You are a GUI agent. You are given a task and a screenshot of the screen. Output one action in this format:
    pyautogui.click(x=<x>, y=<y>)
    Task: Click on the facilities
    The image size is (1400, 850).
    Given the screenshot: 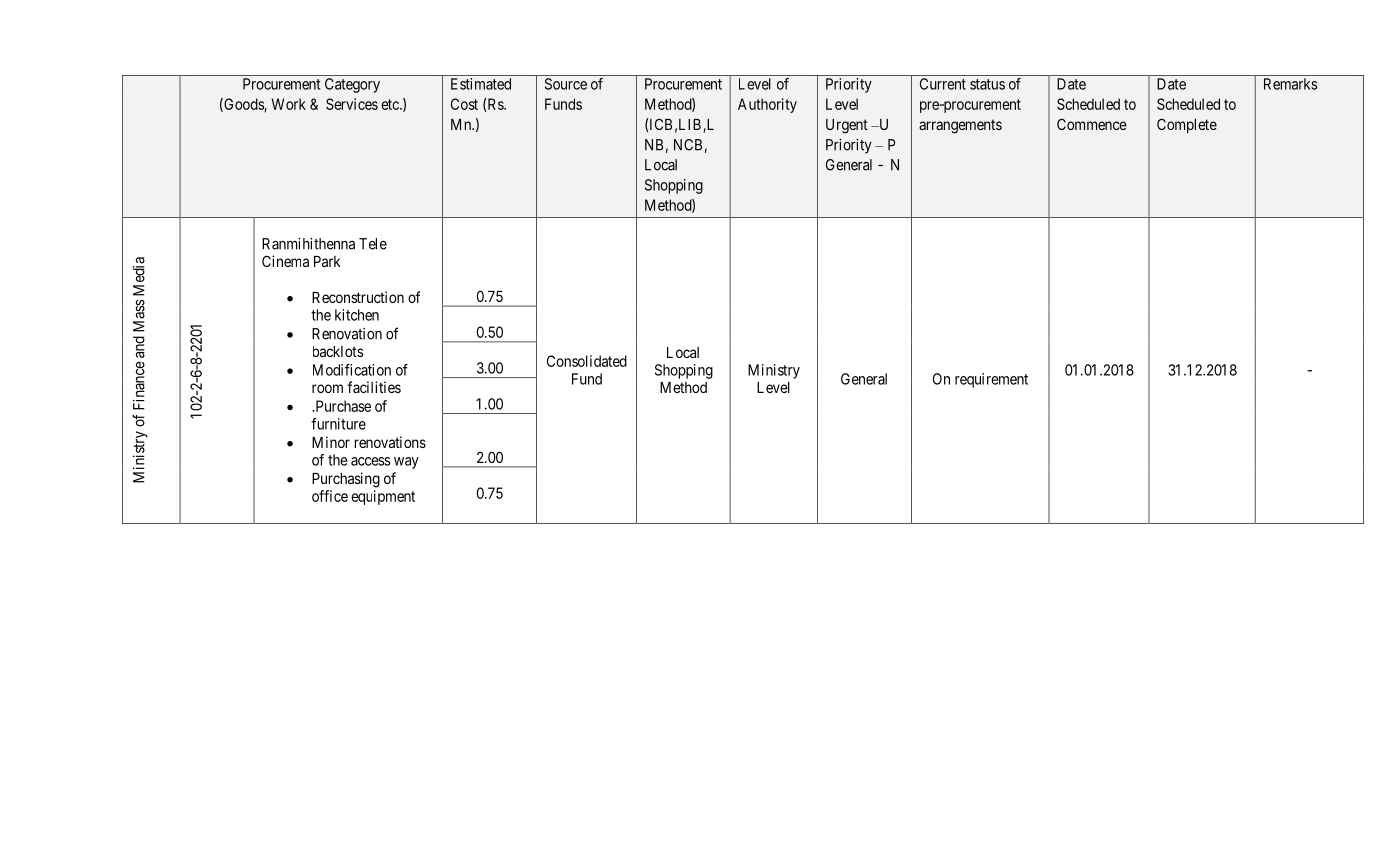 What is the action you would take?
    pyautogui.click(x=374, y=387)
